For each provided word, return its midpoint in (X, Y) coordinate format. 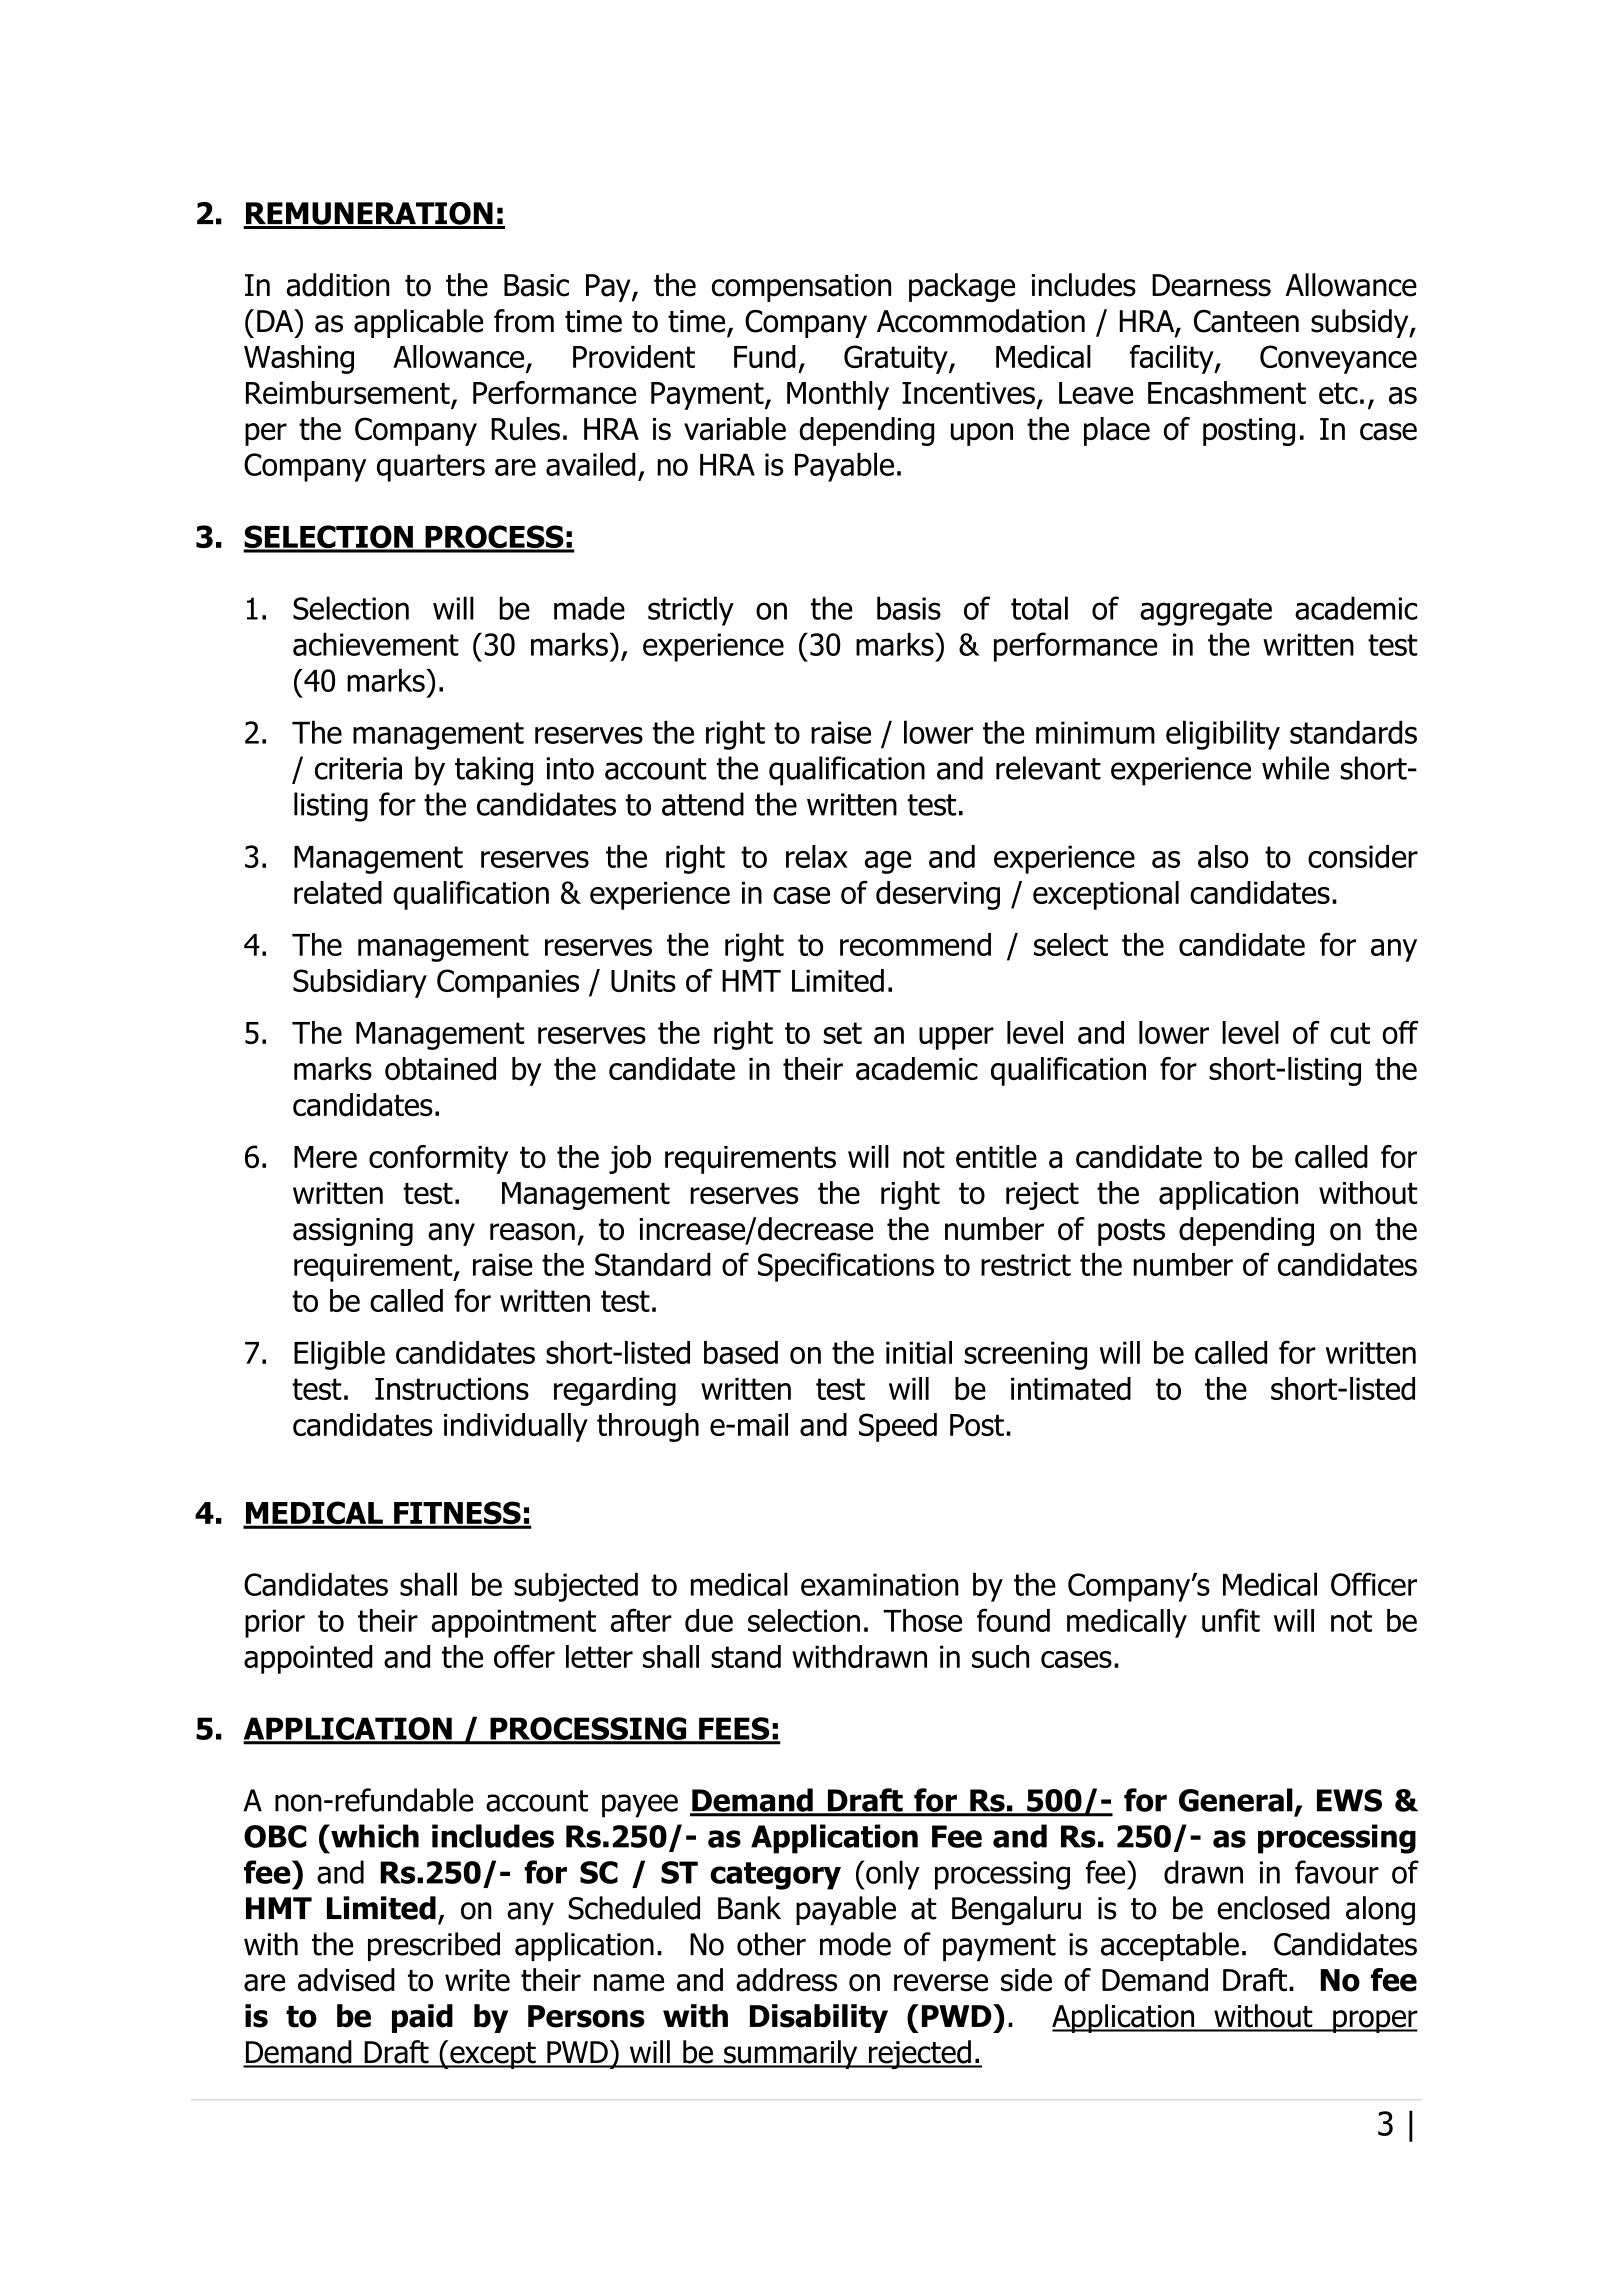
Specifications (846, 1267)
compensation (801, 288)
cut (1350, 1033)
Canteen (1246, 321)
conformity (438, 1159)
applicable (418, 323)
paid (422, 2018)
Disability (819, 2018)
